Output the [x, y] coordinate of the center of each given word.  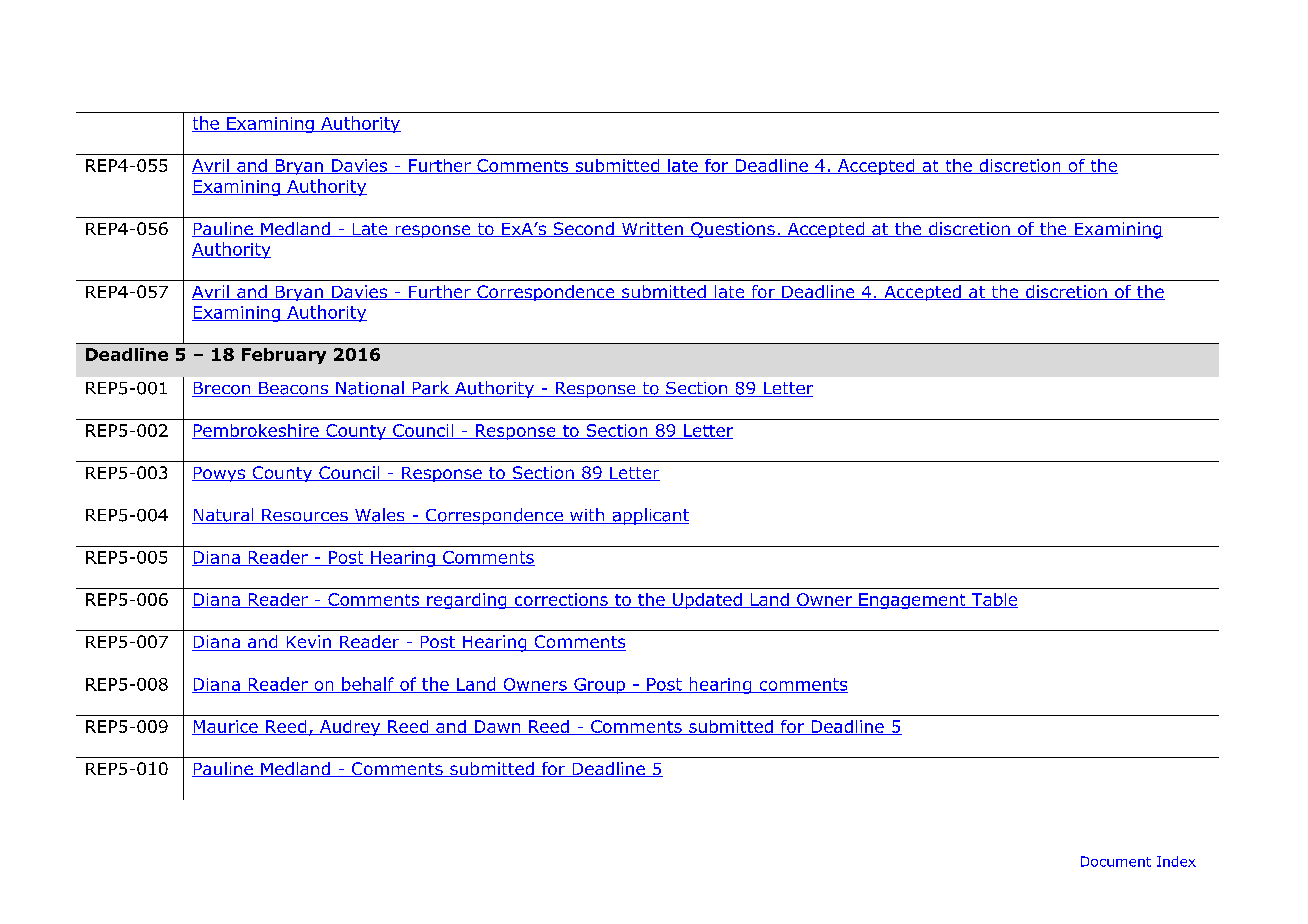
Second [583, 229]
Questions [733, 230]
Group [600, 686]
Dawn [497, 727]
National [370, 389]
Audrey [350, 728]
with [587, 516]
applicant [649, 516]
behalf [368, 685]
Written [652, 229]
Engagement [912, 601]
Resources [305, 516]
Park [430, 389]
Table [993, 600]
